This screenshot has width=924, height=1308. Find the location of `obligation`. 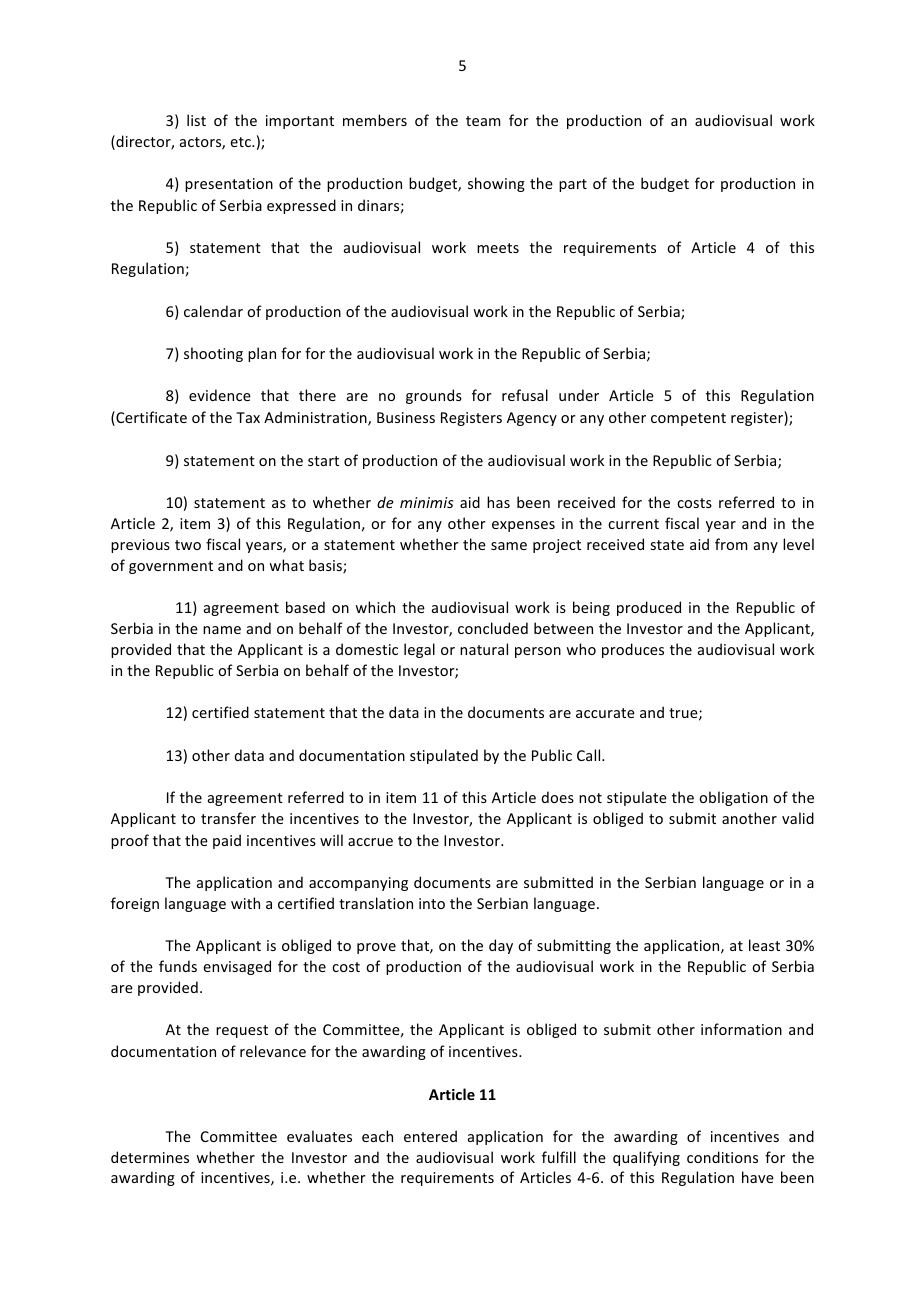

obligation is located at coordinates (733, 798).
